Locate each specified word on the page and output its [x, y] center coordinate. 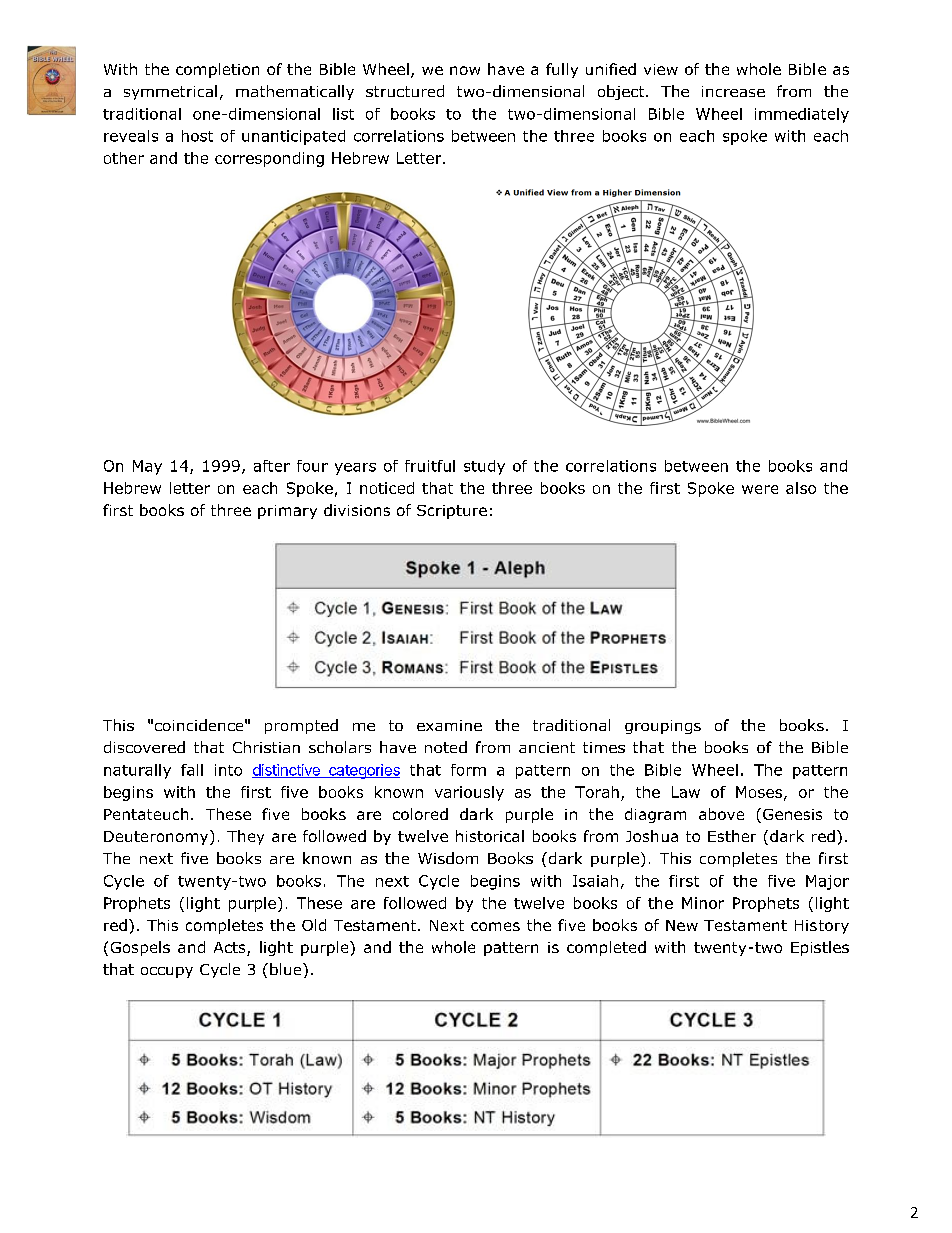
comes [495, 926]
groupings [663, 727]
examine [449, 725]
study [484, 467]
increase [733, 91]
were [760, 489]
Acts [231, 949]
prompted [301, 726]
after [272, 466]
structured [405, 91]
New [682, 925]
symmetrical [170, 92]
